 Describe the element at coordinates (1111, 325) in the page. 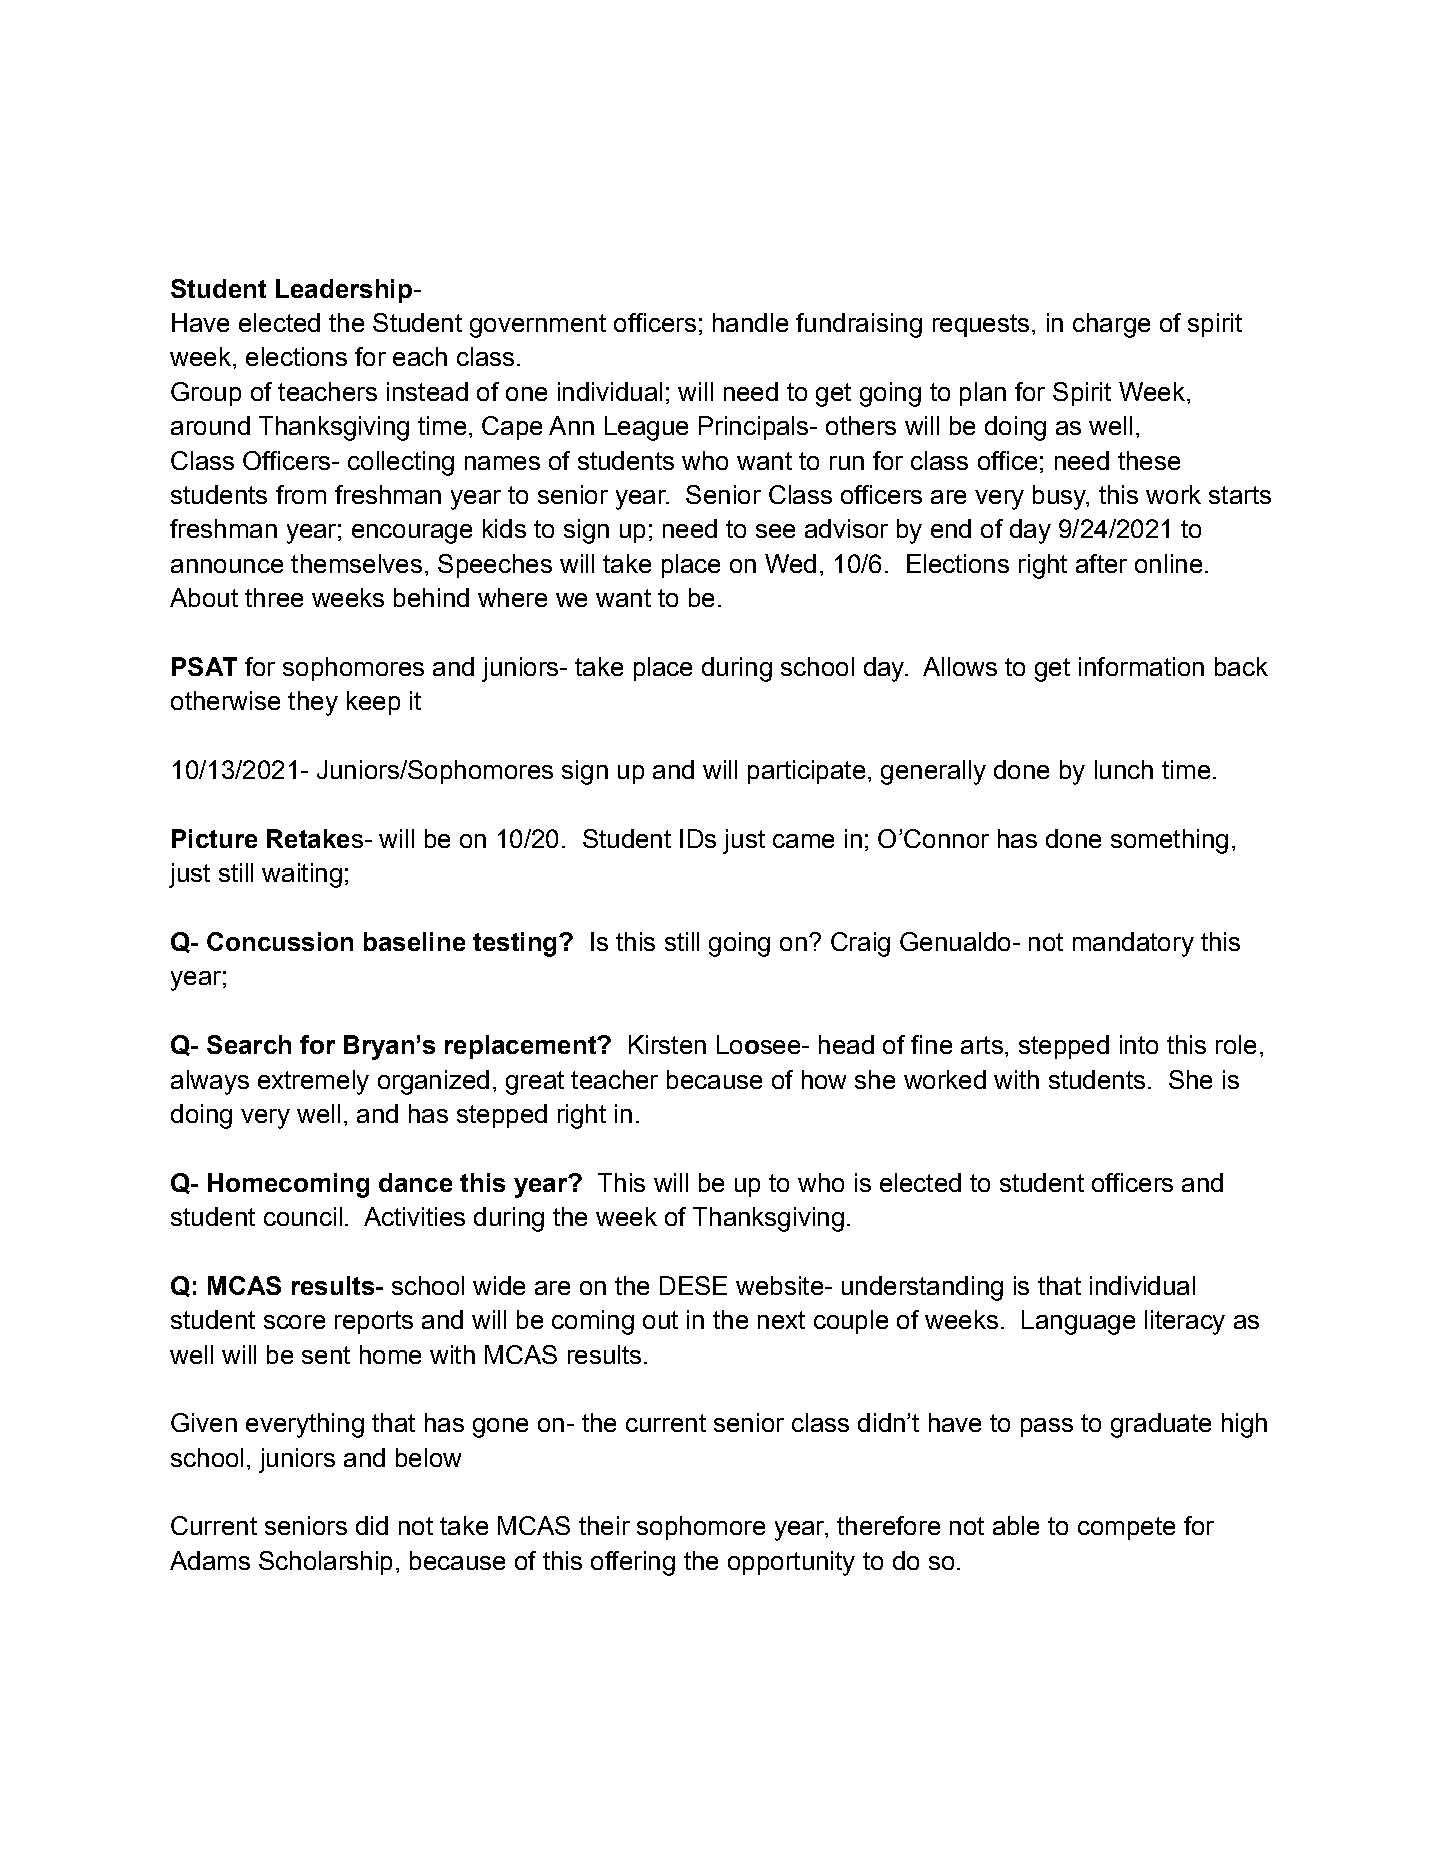

I see `charge` at that location.
